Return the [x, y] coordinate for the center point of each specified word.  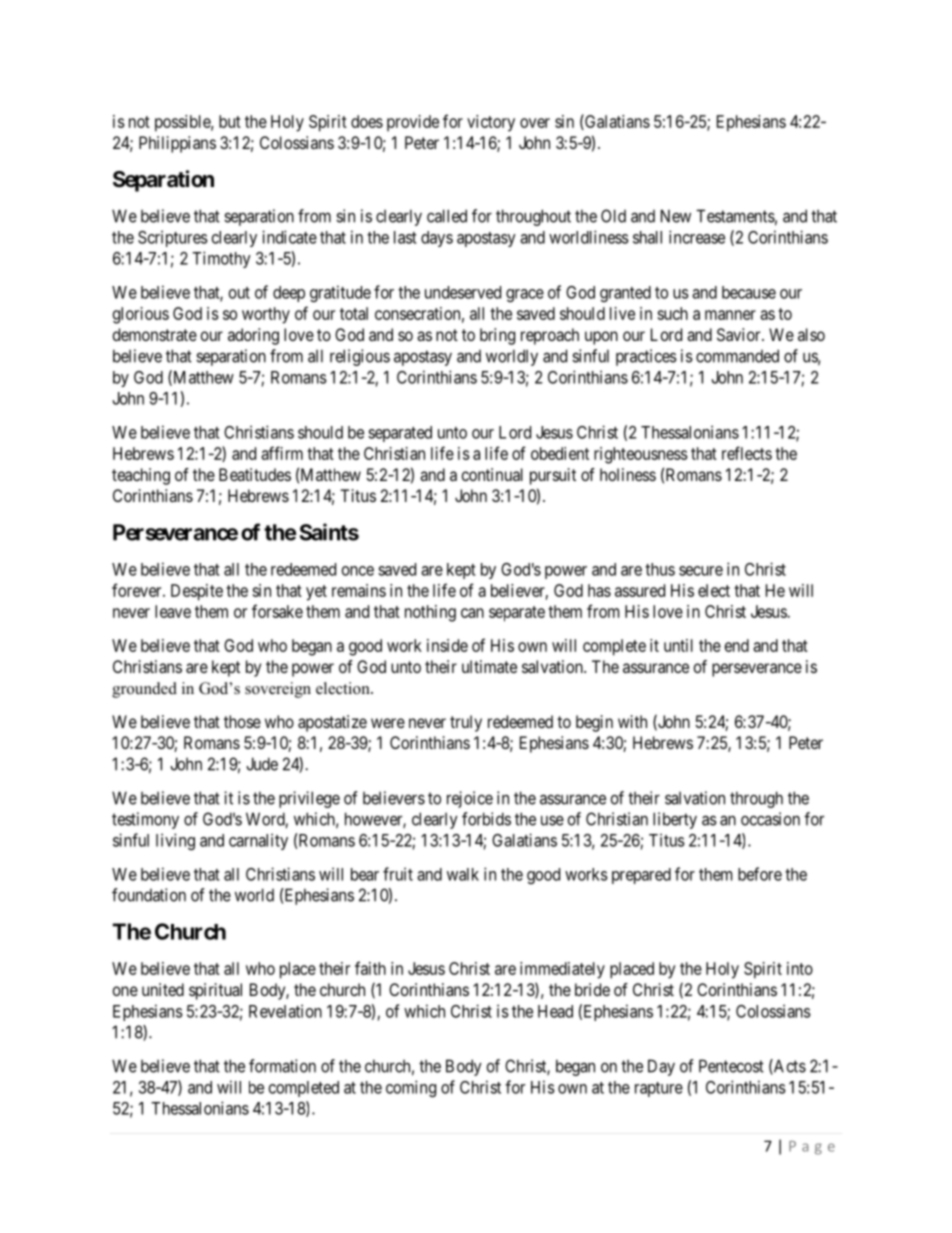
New [676, 216]
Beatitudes [255, 474]
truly [466, 723]
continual [492, 474]
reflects [747, 453]
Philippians [177, 144]
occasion [770, 819]
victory [491, 123]
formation [282, 1066]
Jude [262, 764]
